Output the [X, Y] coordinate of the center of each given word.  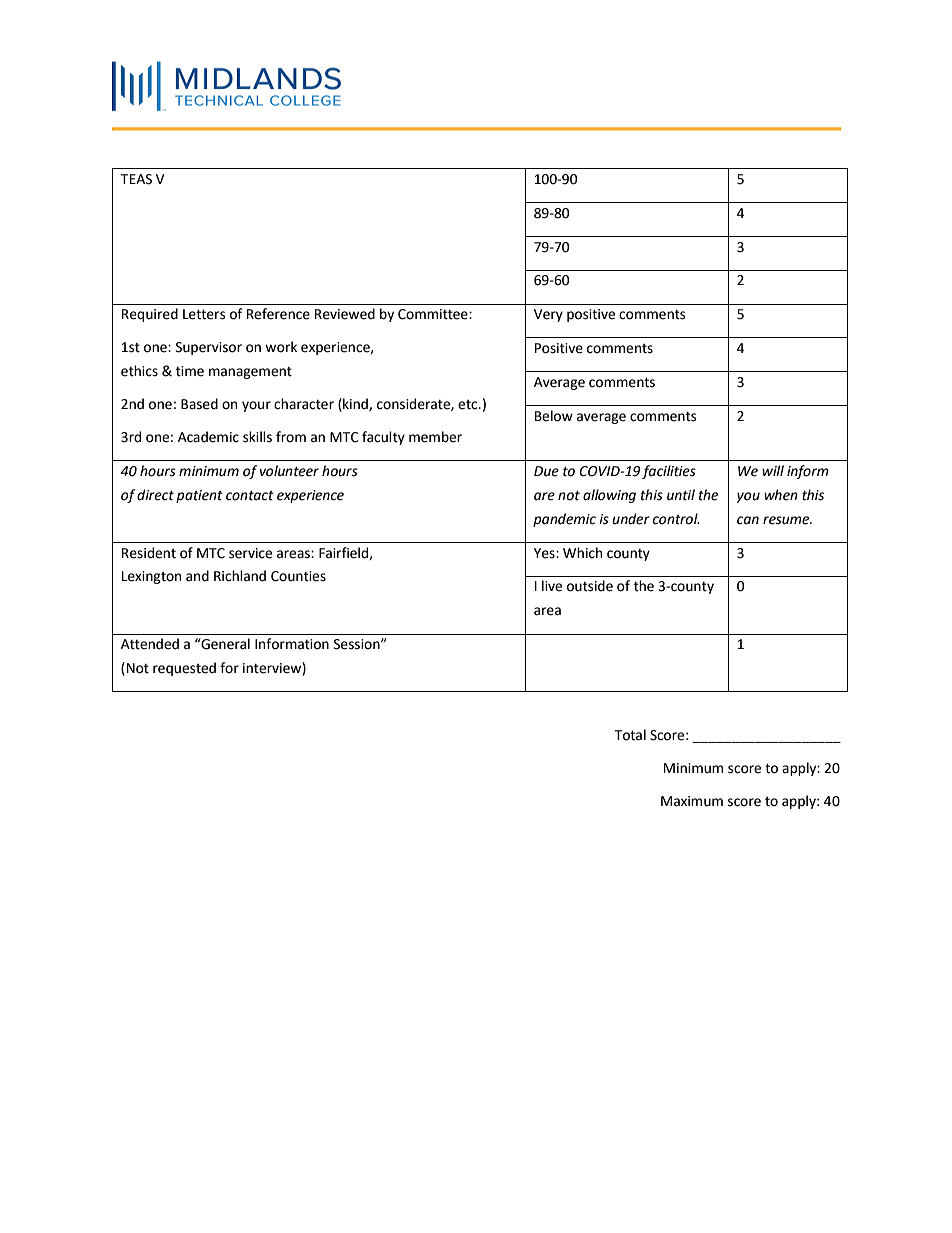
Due [546, 471]
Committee [434, 314]
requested [184, 669]
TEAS [136, 179]
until [681, 495]
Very [548, 315]
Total [630, 735]
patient [199, 496]
